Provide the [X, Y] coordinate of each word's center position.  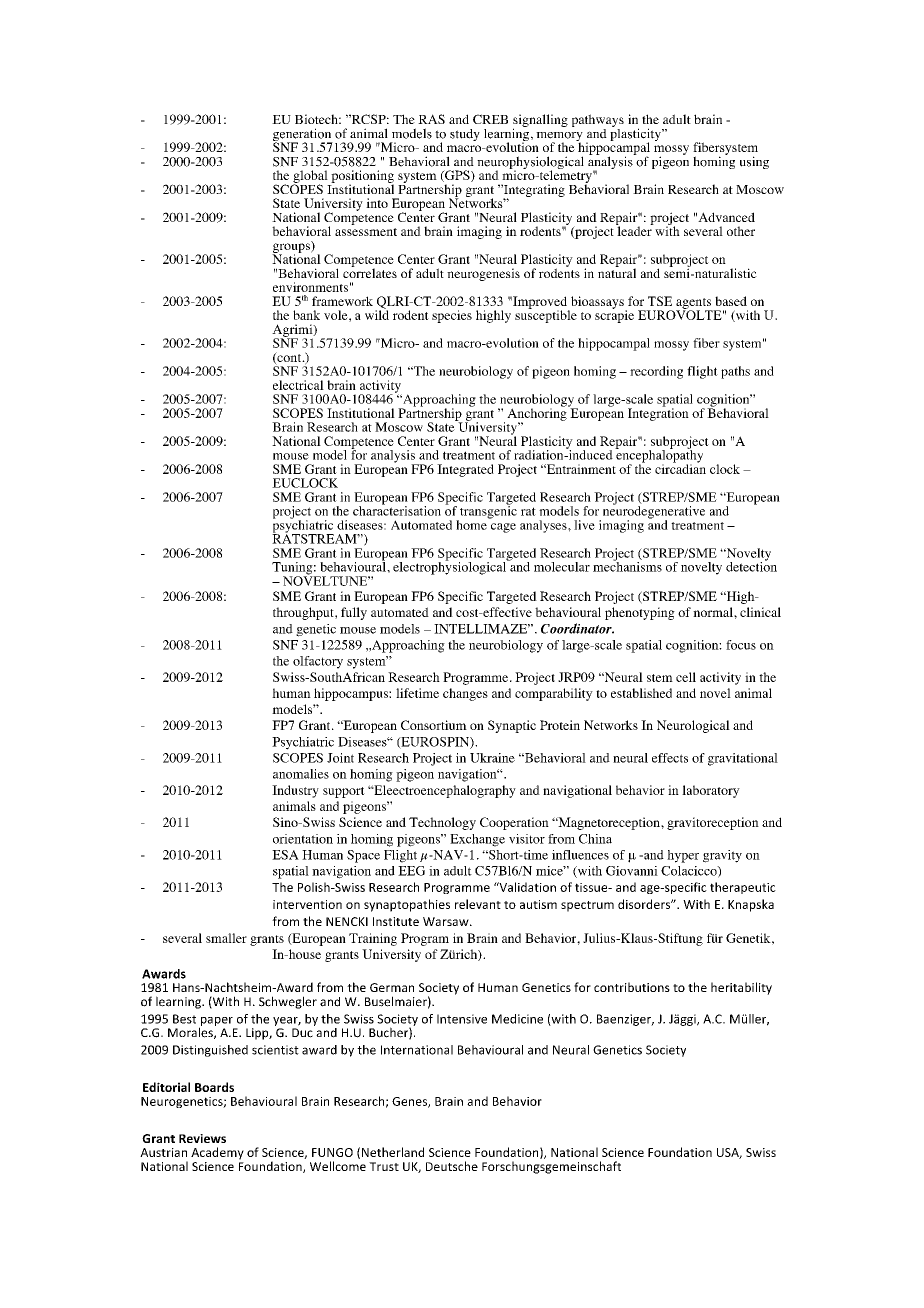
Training [373, 939]
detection [751, 566]
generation [303, 136]
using [754, 162]
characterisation [397, 510]
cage [503, 528]
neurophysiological [530, 164]
